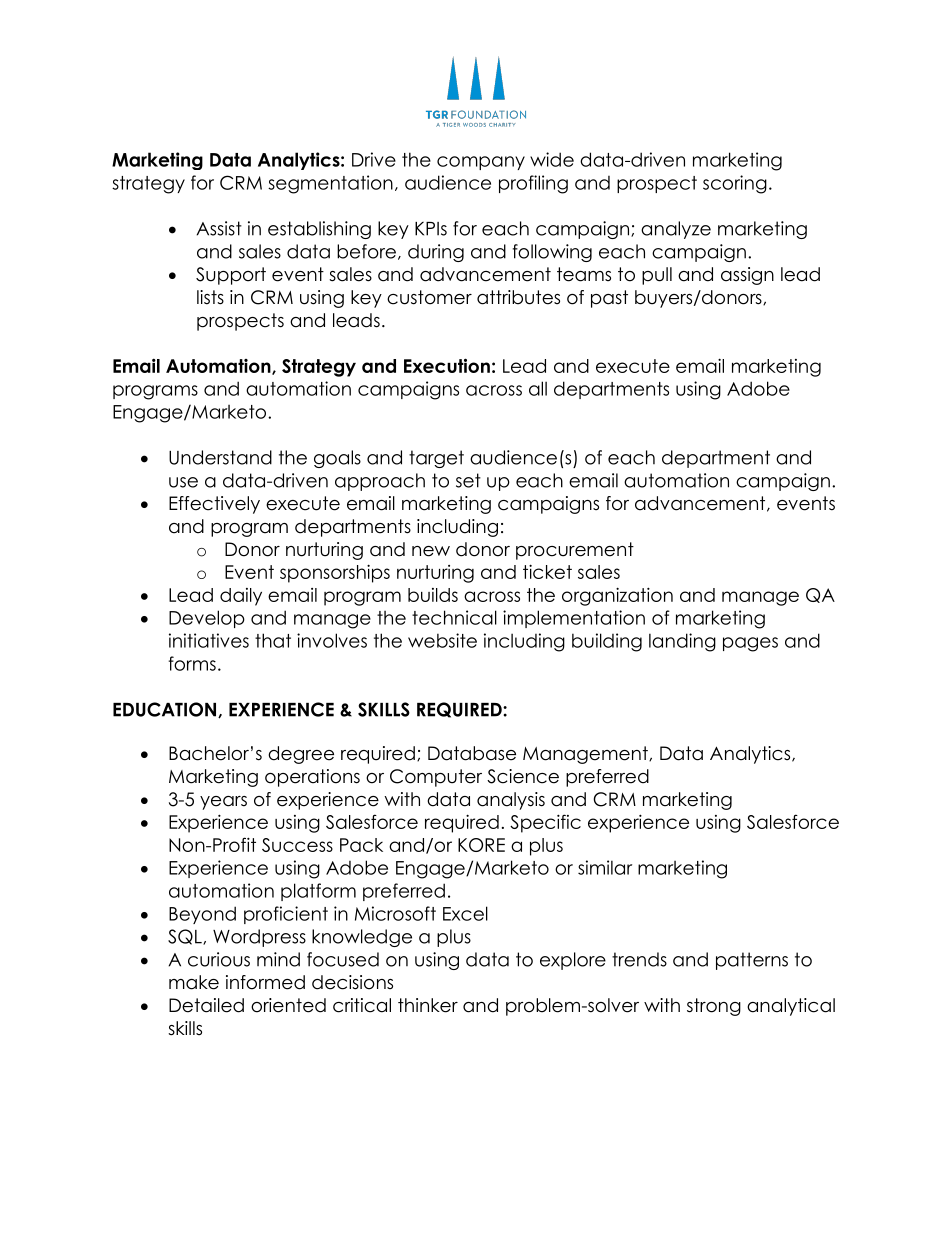 This page has height=1233, width=952. I want to click on Understand, so click(220, 457).
